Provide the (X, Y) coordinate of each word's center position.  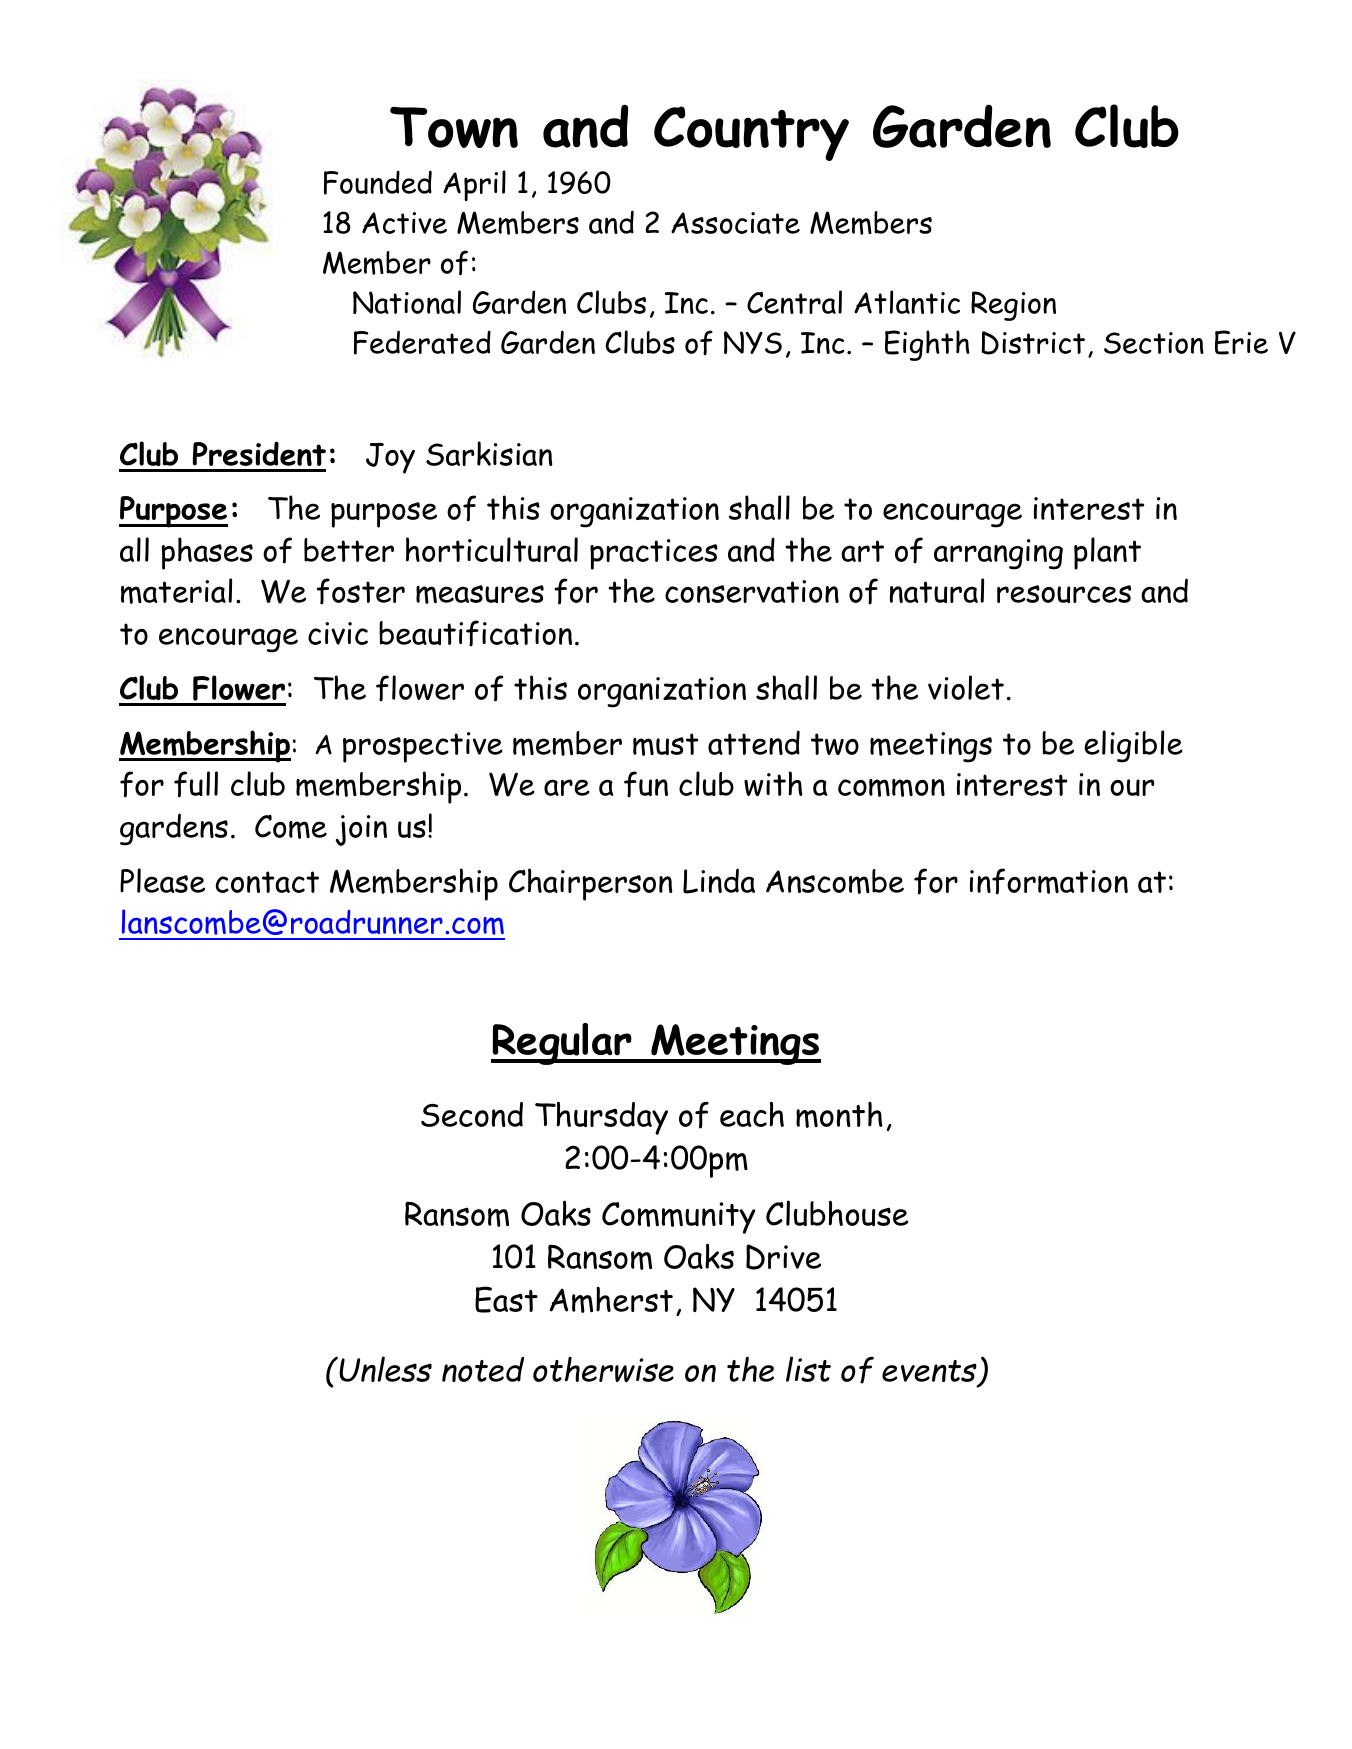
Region (1013, 306)
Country (751, 133)
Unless (384, 1369)
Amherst (611, 1300)
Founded (378, 182)
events (930, 1372)
